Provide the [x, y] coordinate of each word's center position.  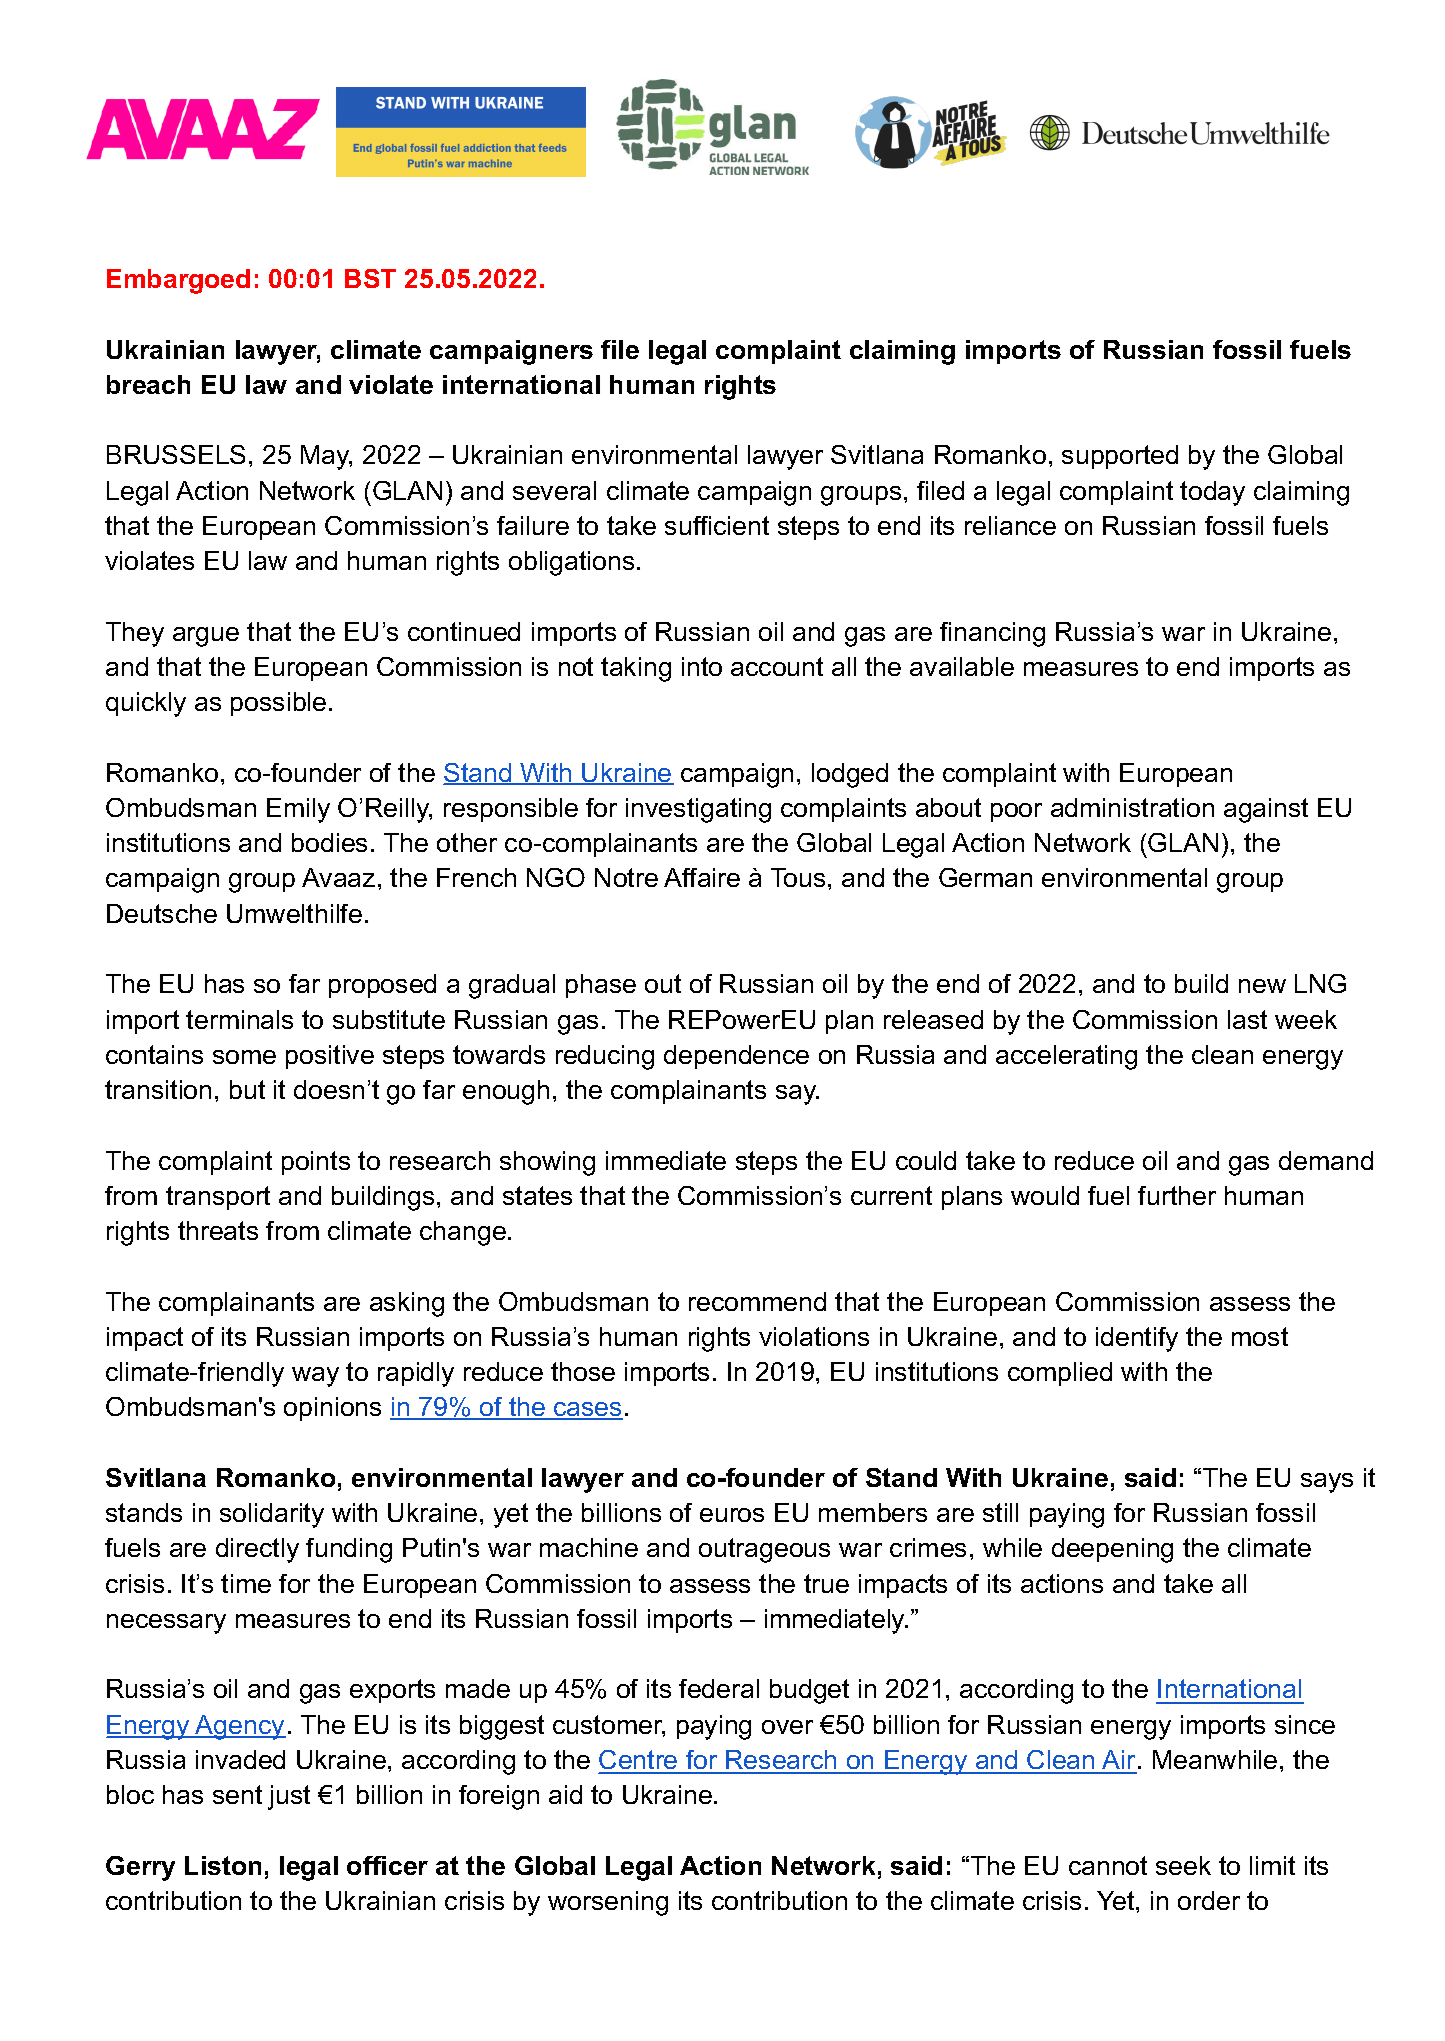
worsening [608, 1903]
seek [1183, 1865]
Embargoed [178, 281]
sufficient [717, 525]
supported [1120, 457]
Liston [223, 1865]
